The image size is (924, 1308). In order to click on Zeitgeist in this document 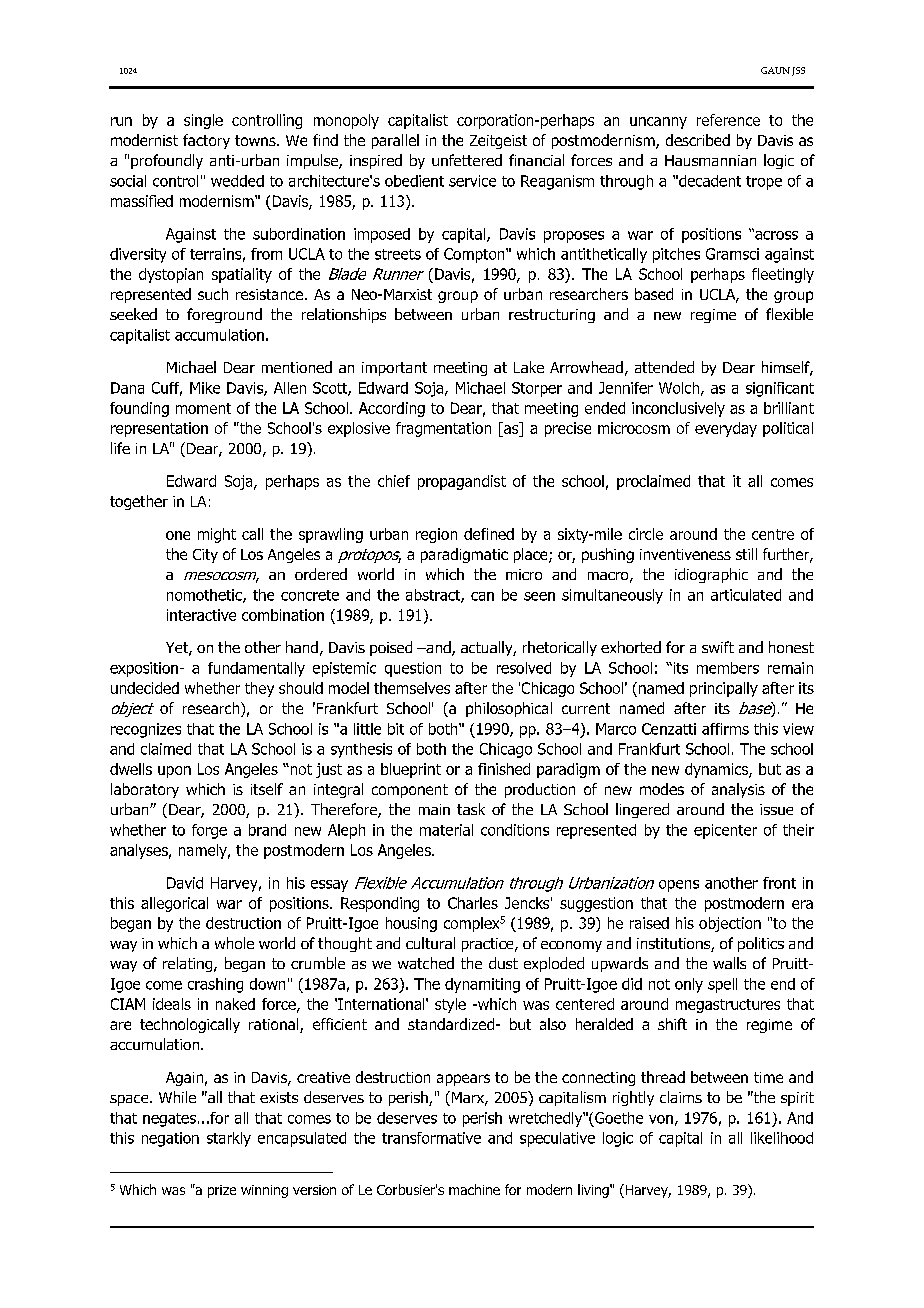, I will do `click(498, 142)`.
